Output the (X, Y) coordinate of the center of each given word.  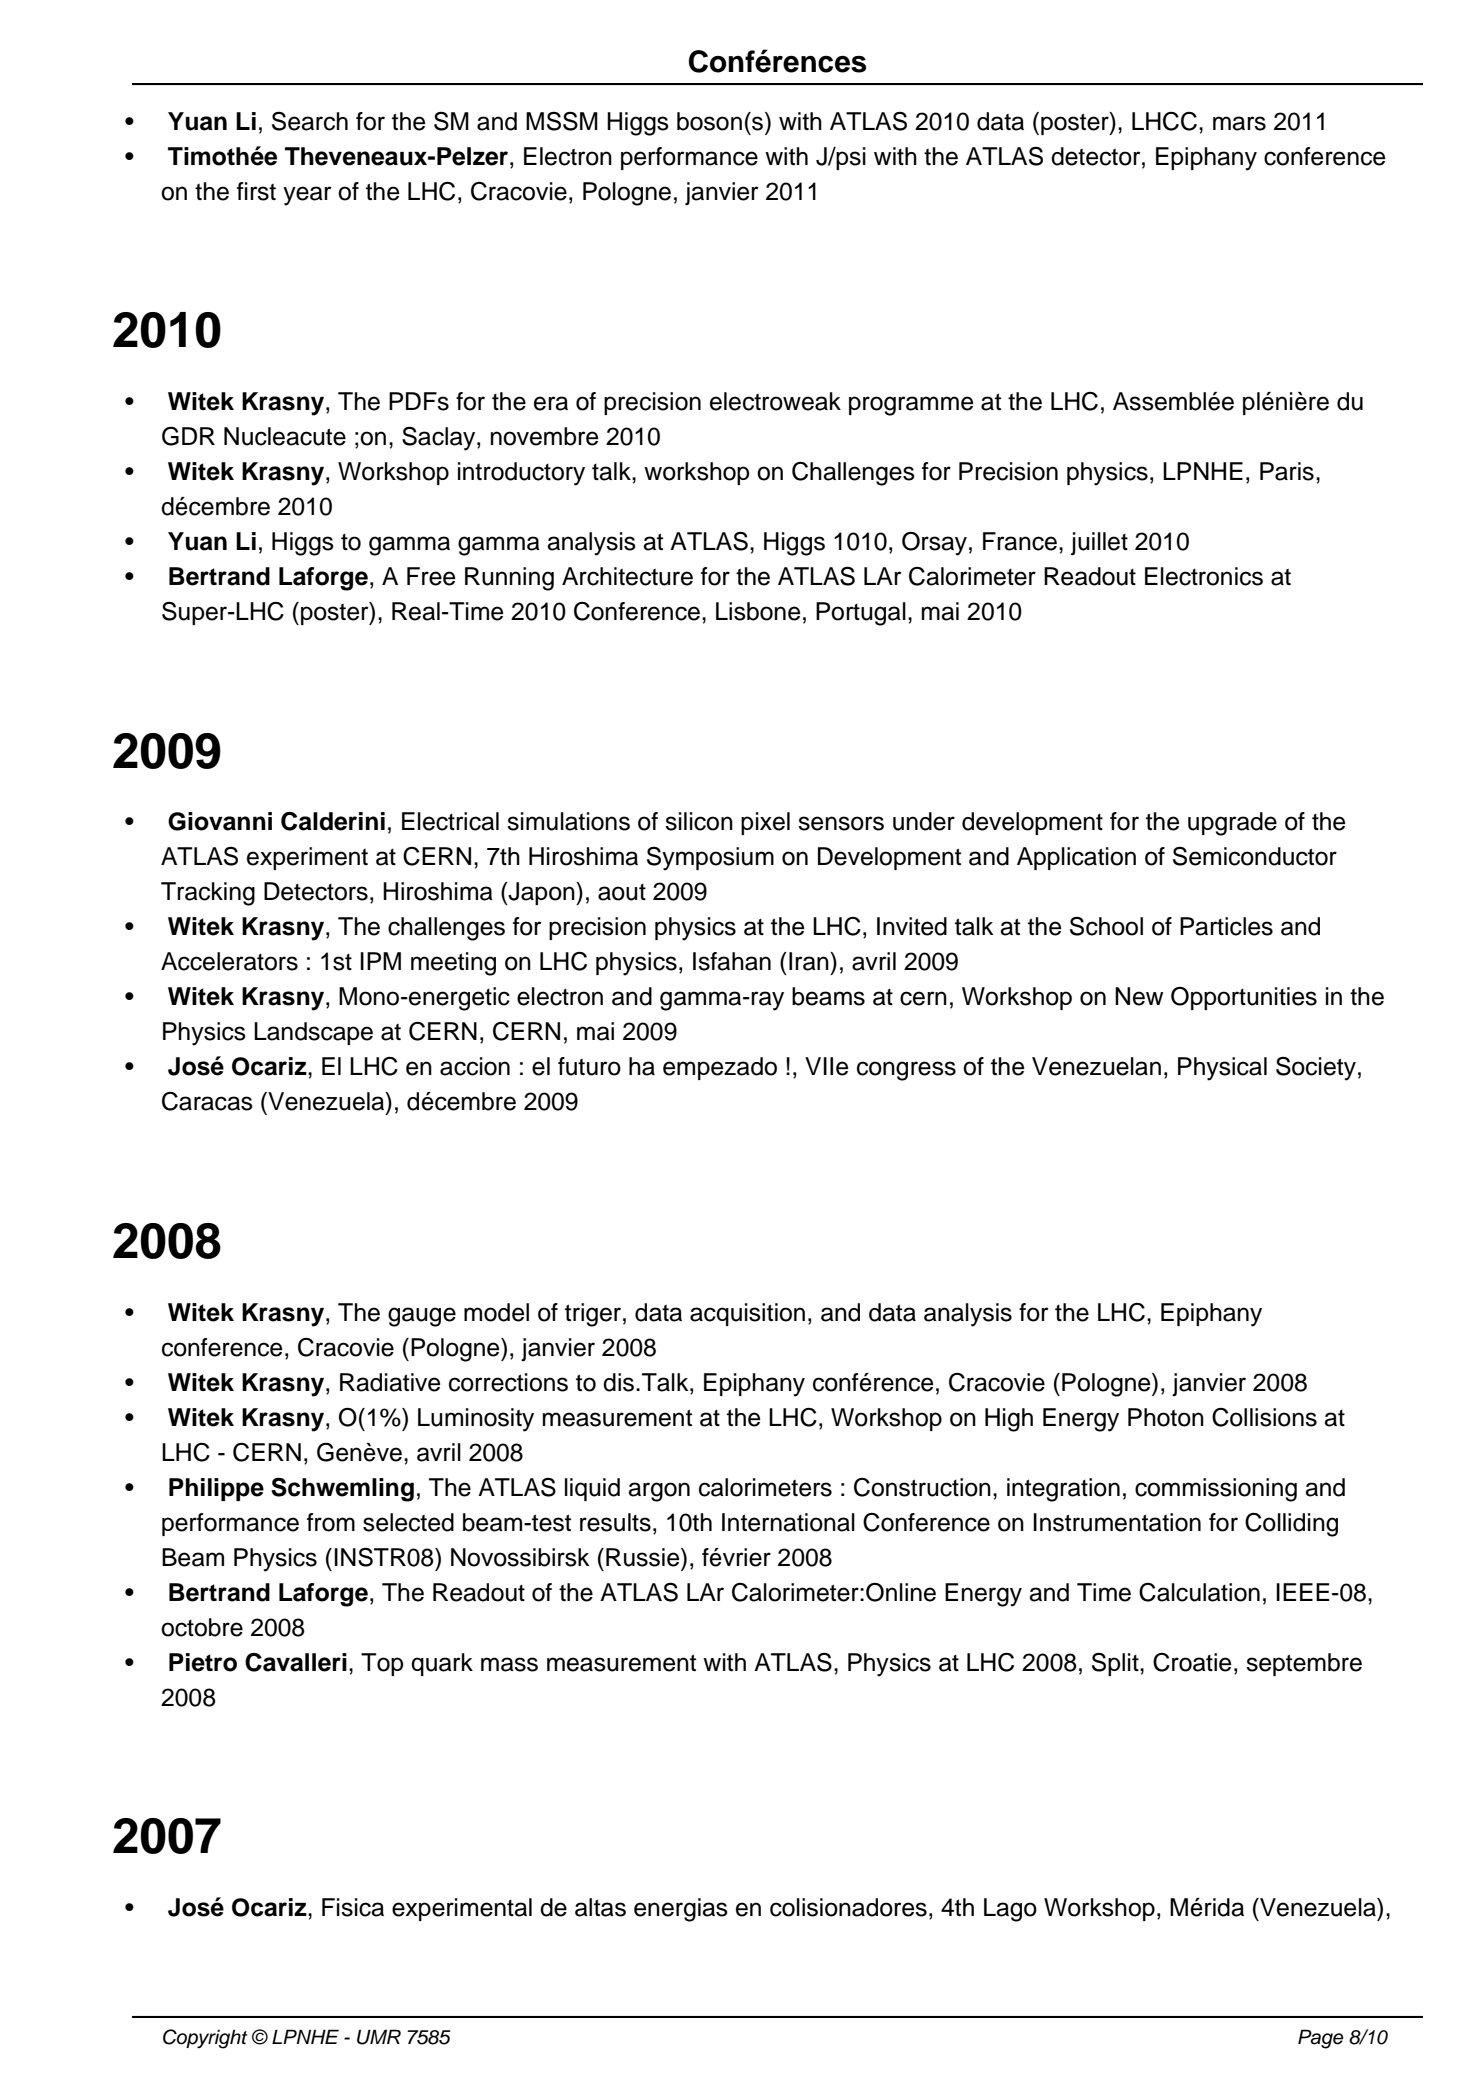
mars (1239, 123)
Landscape (313, 1033)
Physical (1222, 1069)
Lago (1010, 1910)
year (307, 196)
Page (1321, 2039)
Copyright (205, 2039)
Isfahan (732, 961)
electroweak (775, 401)
